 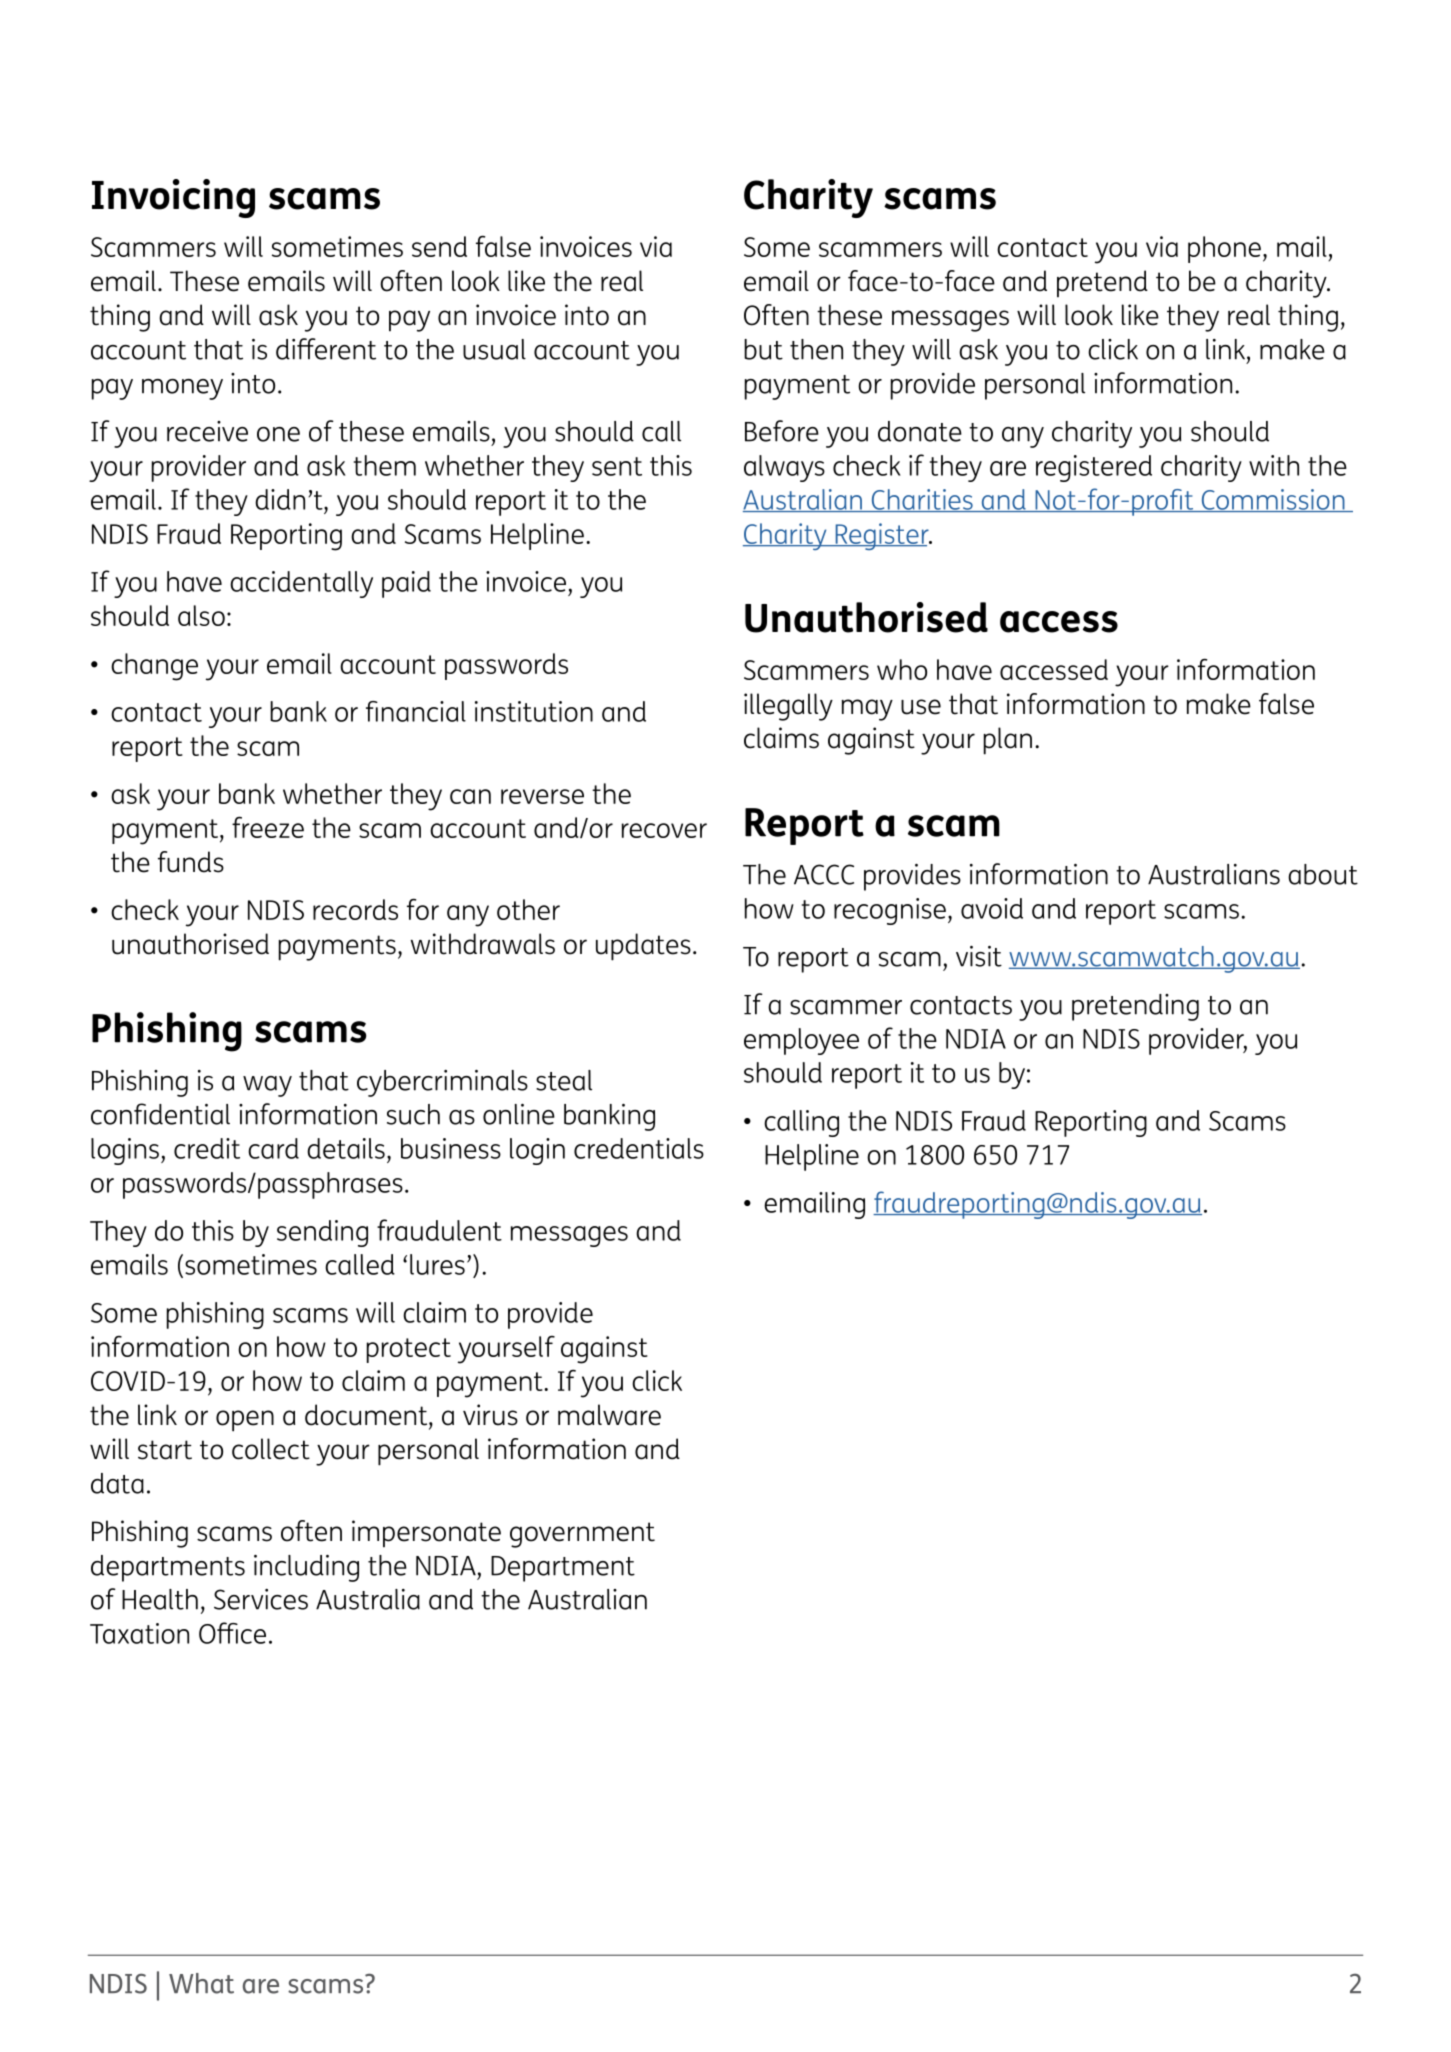 I want to click on malware, so click(x=609, y=1415).
